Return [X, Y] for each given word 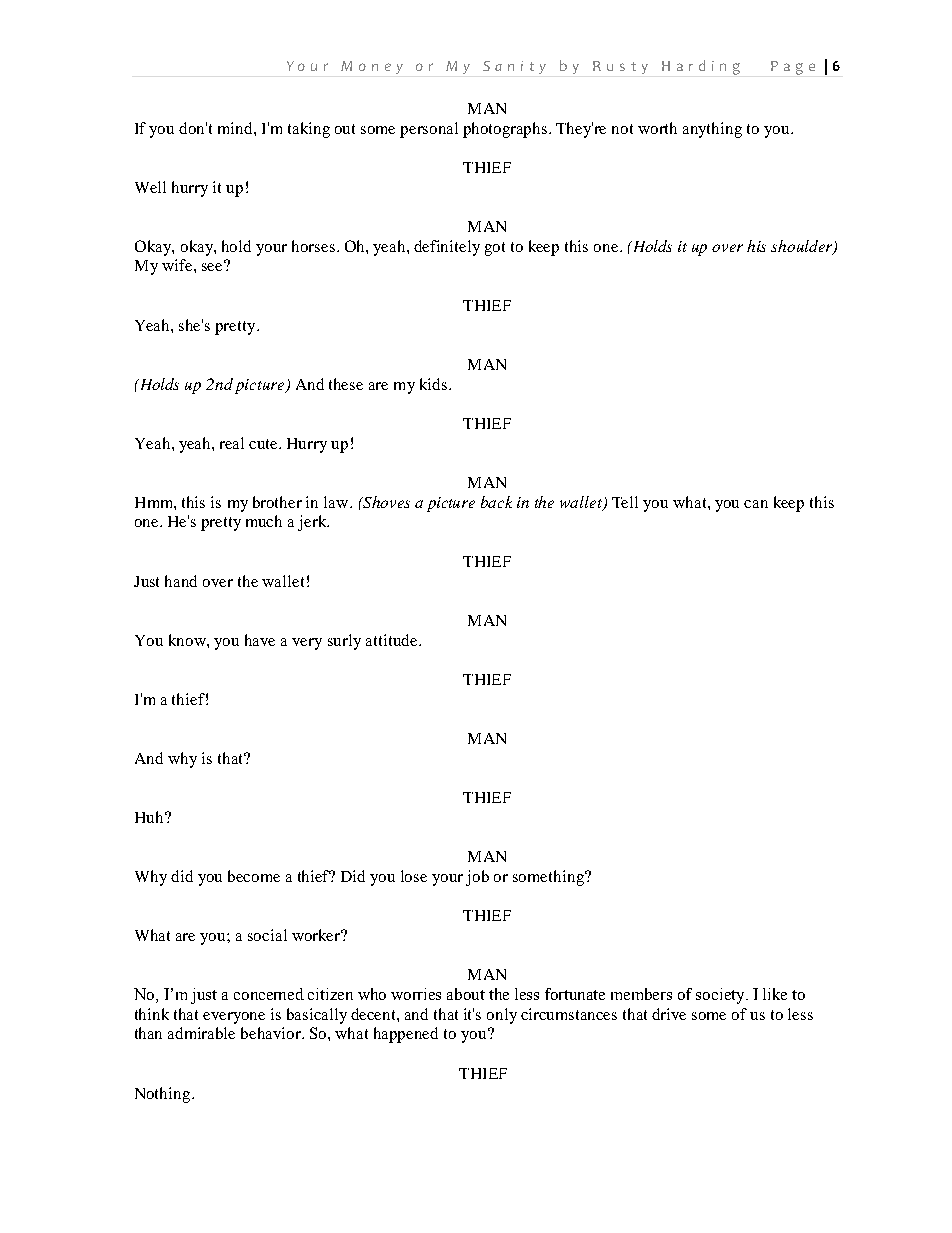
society [721, 996]
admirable [201, 1033]
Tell [625, 502]
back [496, 502]
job [477, 878]
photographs [506, 130]
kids [435, 384]
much [264, 521]
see [214, 266]
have [260, 640]
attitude [393, 640]
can [756, 504]
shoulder [803, 247]
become [254, 876]
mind [236, 128]
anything [712, 130]
